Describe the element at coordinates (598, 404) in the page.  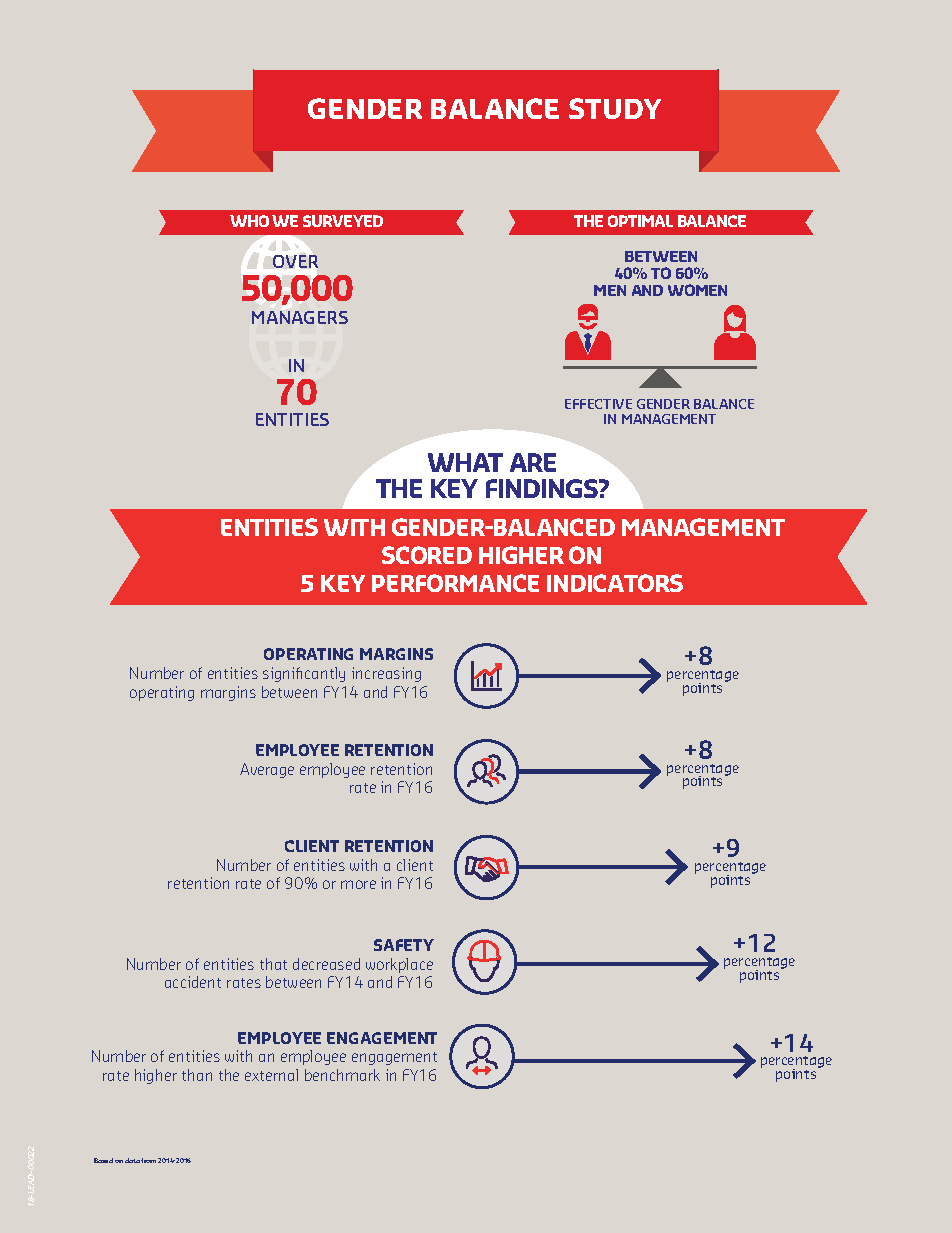
I see `EFFECTIVE` at that location.
